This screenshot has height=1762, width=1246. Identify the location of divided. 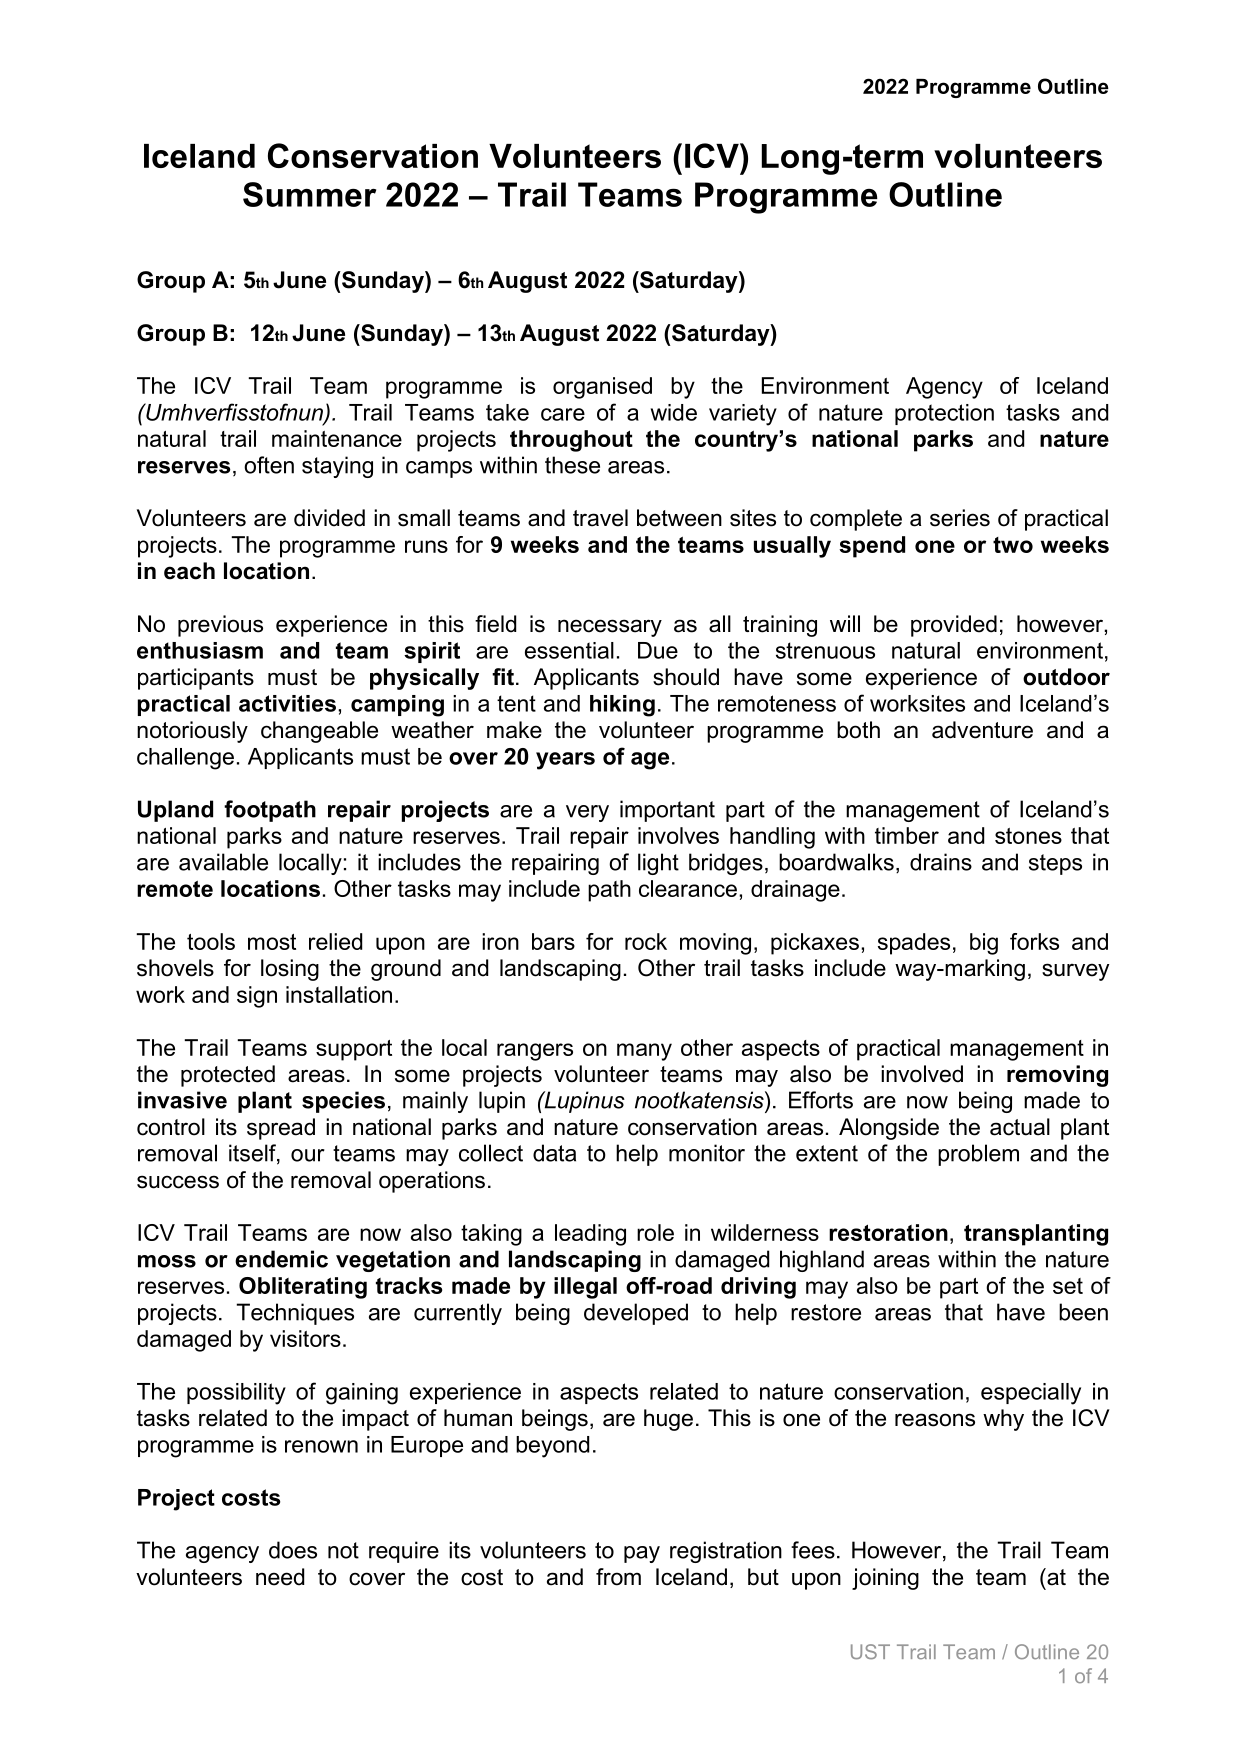
(329, 518).
